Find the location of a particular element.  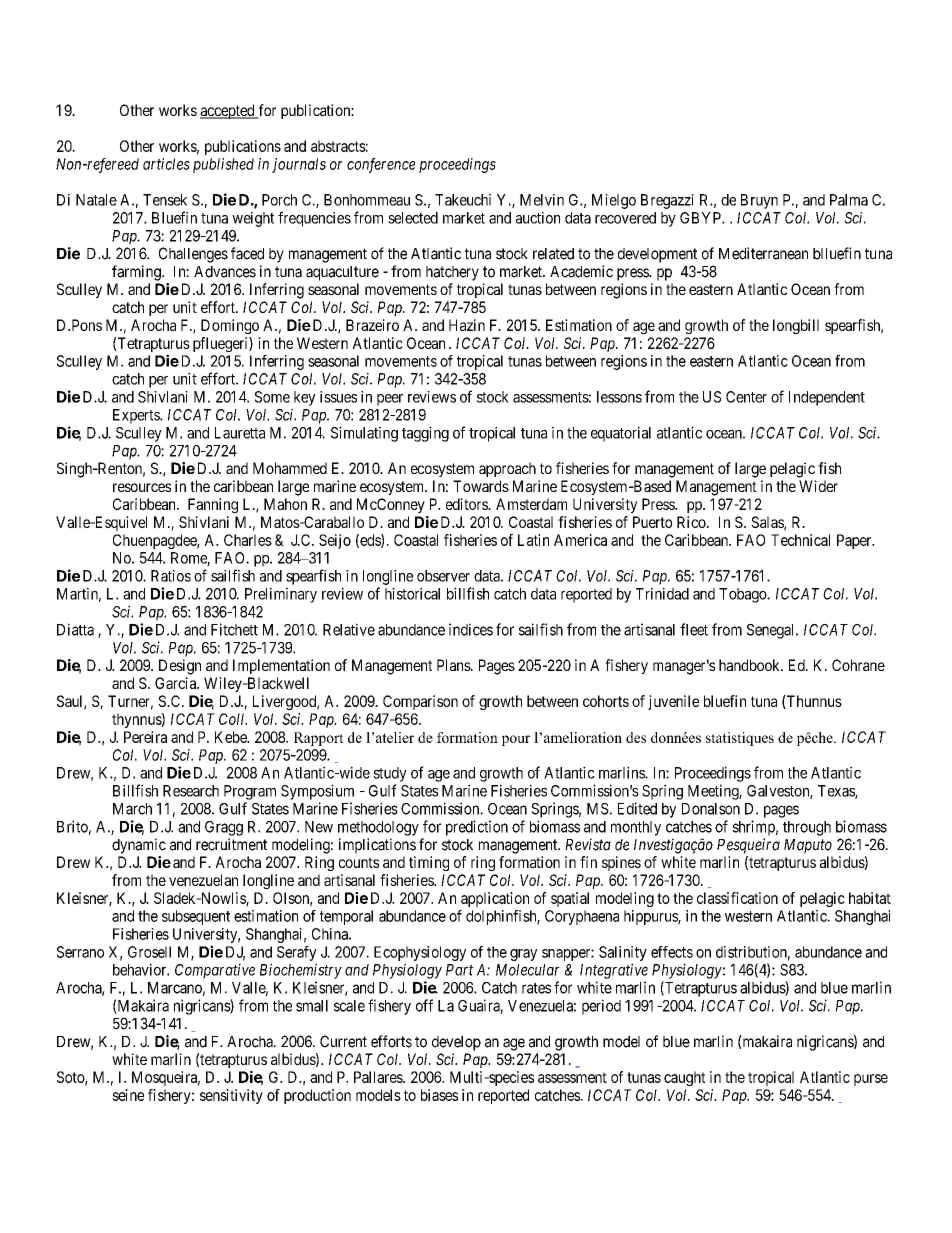

application is located at coordinates (495, 899).
